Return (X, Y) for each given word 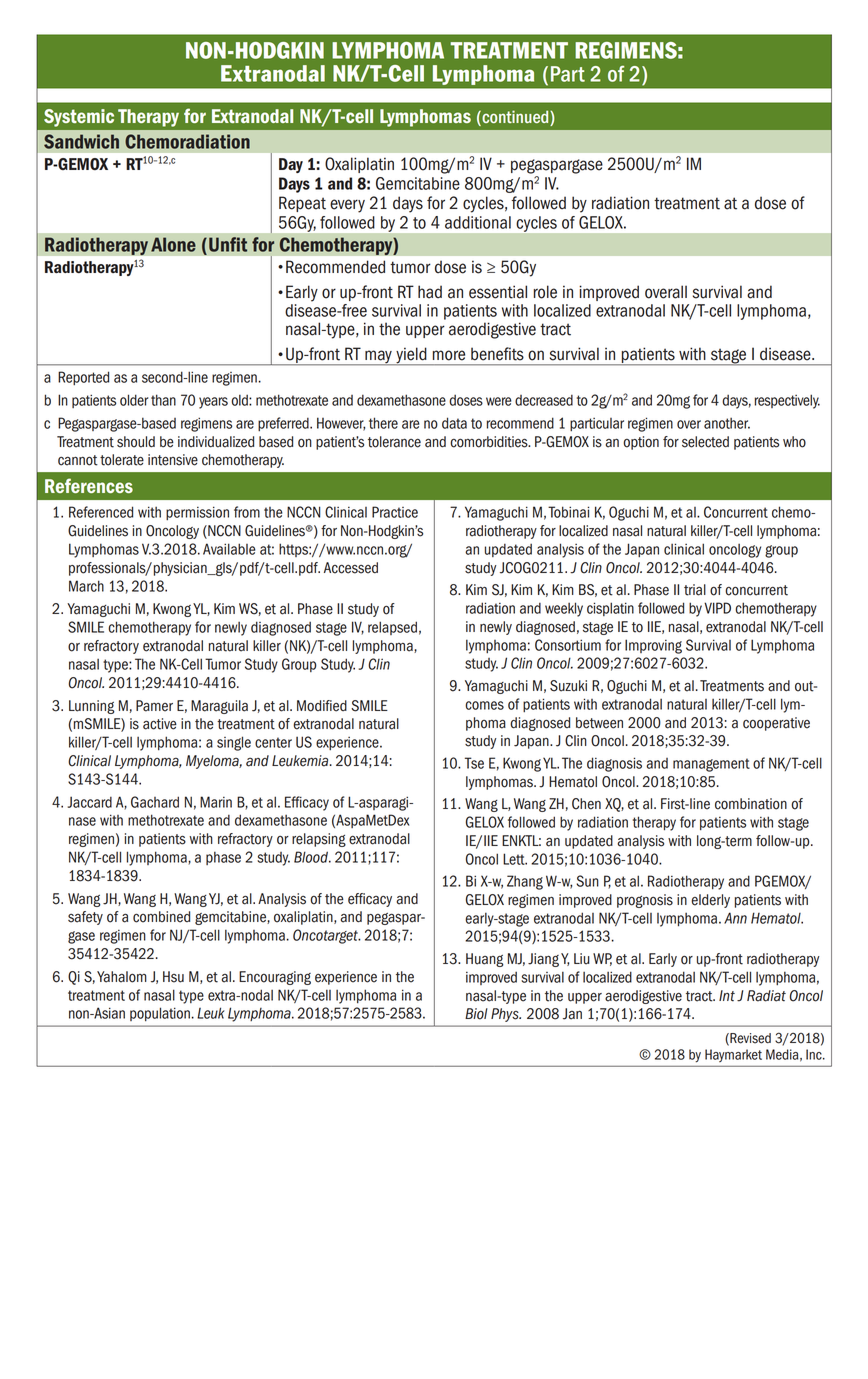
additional (478, 222)
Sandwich (81, 141)
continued (515, 118)
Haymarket (733, 1055)
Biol (476, 1014)
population (160, 1014)
